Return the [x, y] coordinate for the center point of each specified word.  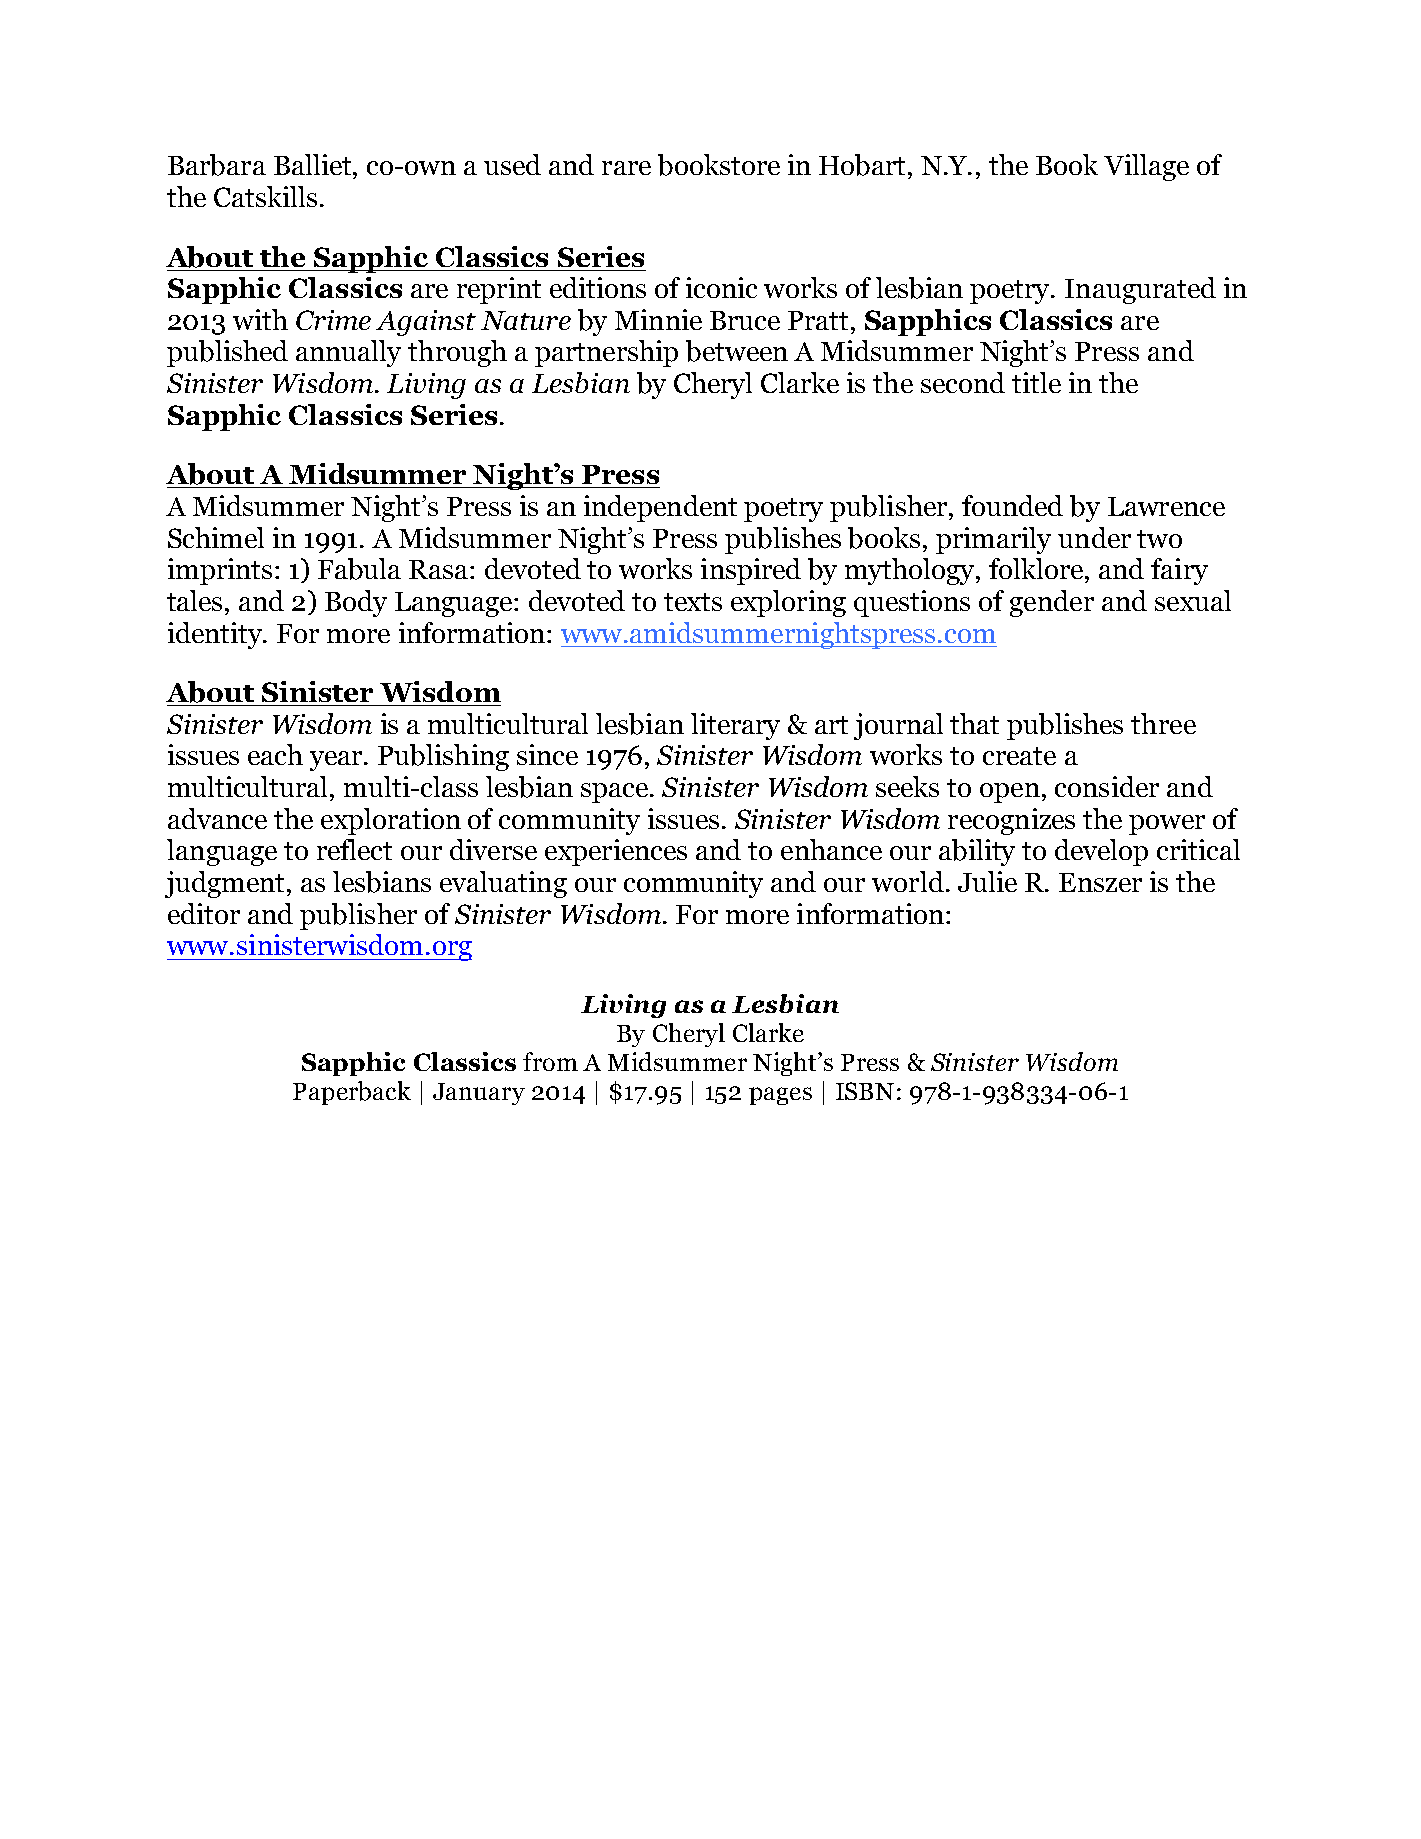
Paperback [352, 1093]
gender [1052, 603]
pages [780, 1096]
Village [1146, 167]
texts [693, 602]
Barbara [217, 165]
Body [356, 603]
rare [626, 168]
